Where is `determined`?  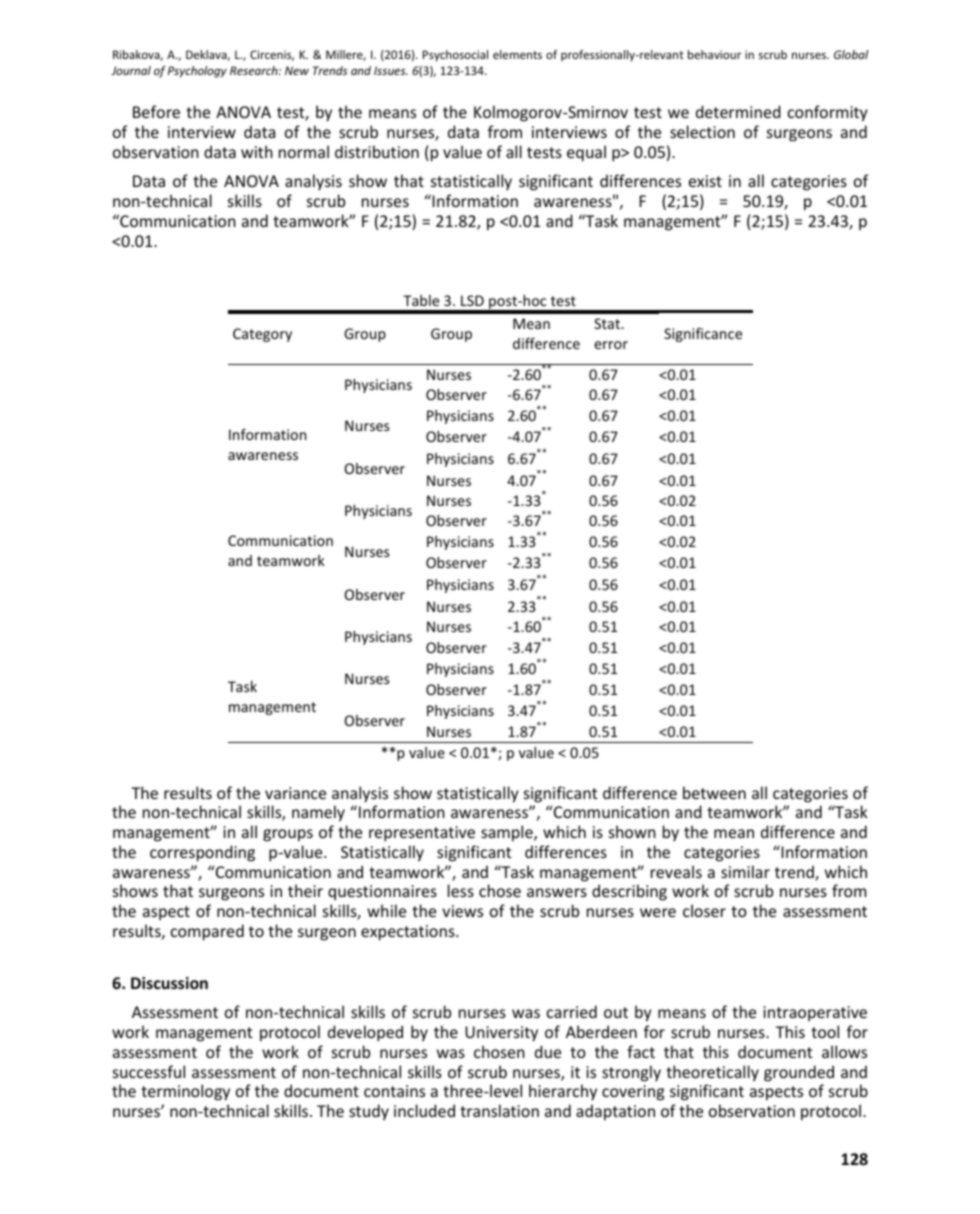
determined is located at coordinates (738, 111).
